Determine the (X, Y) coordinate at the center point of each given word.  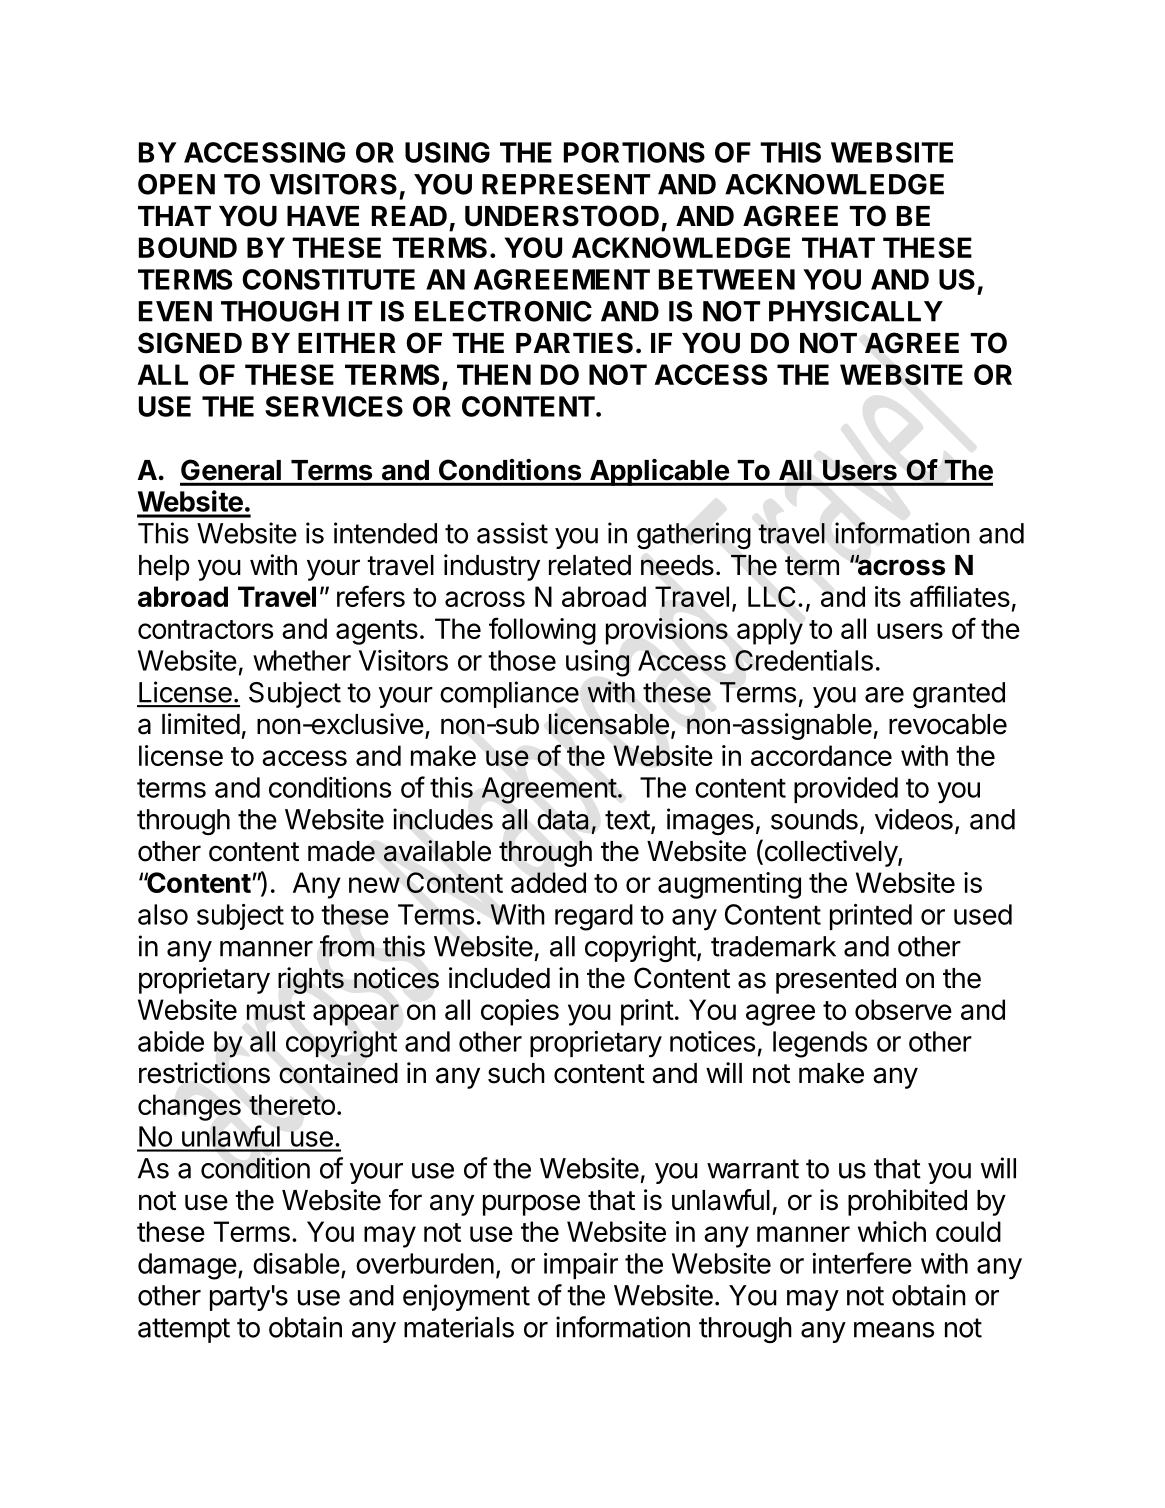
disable (296, 1263)
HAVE (323, 216)
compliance (509, 694)
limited (201, 724)
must (276, 1010)
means (894, 1330)
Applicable (659, 472)
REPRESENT (566, 184)
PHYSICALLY (856, 311)
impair (581, 1266)
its (888, 596)
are (884, 695)
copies (520, 1012)
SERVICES (334, 406)
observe (903, 1009)
